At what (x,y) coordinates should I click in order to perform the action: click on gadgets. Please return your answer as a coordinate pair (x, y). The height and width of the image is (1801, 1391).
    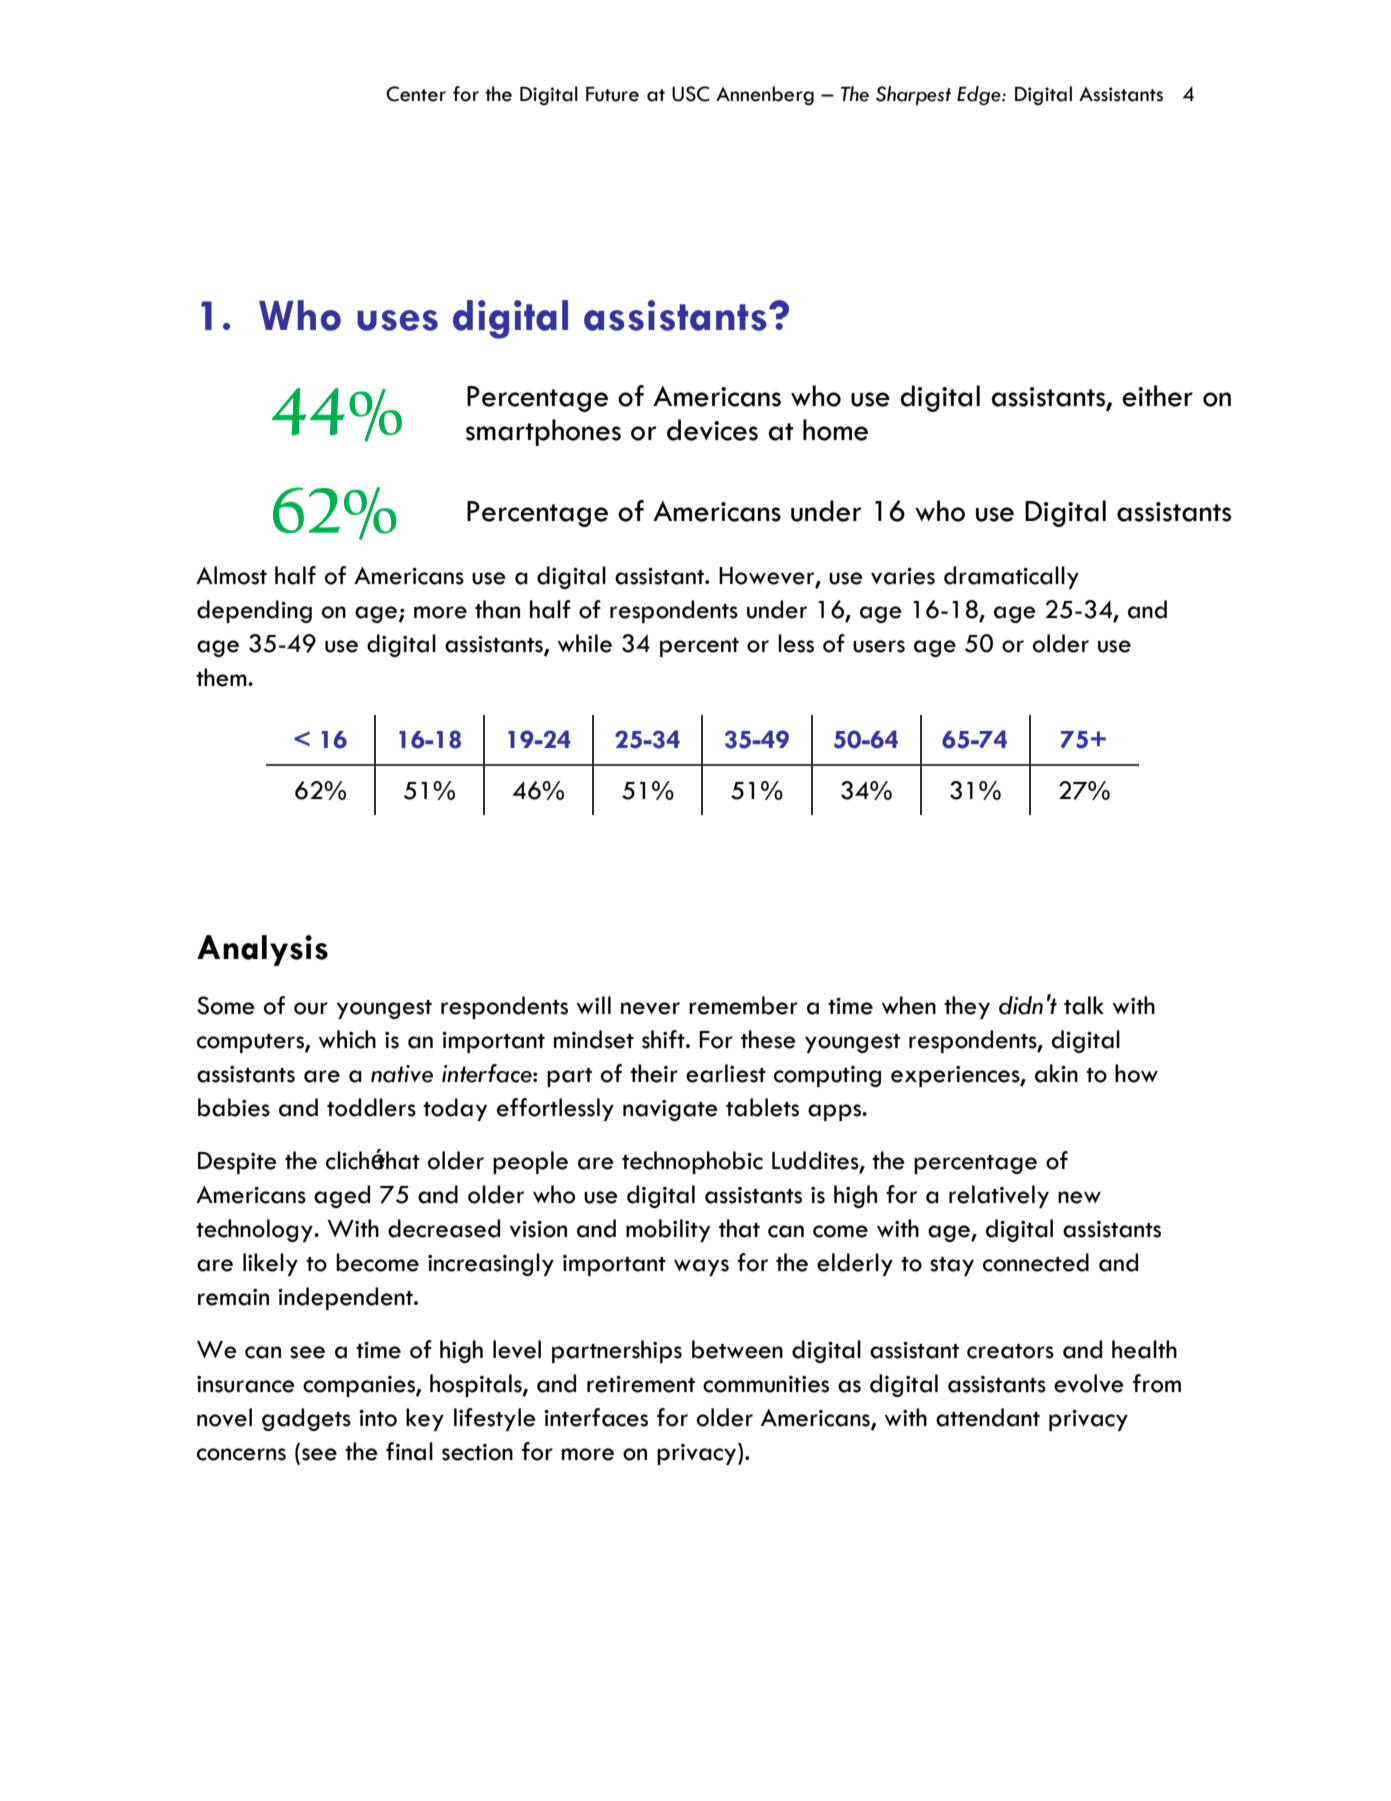
    Looking at the image, I should click on (306, 1419).
